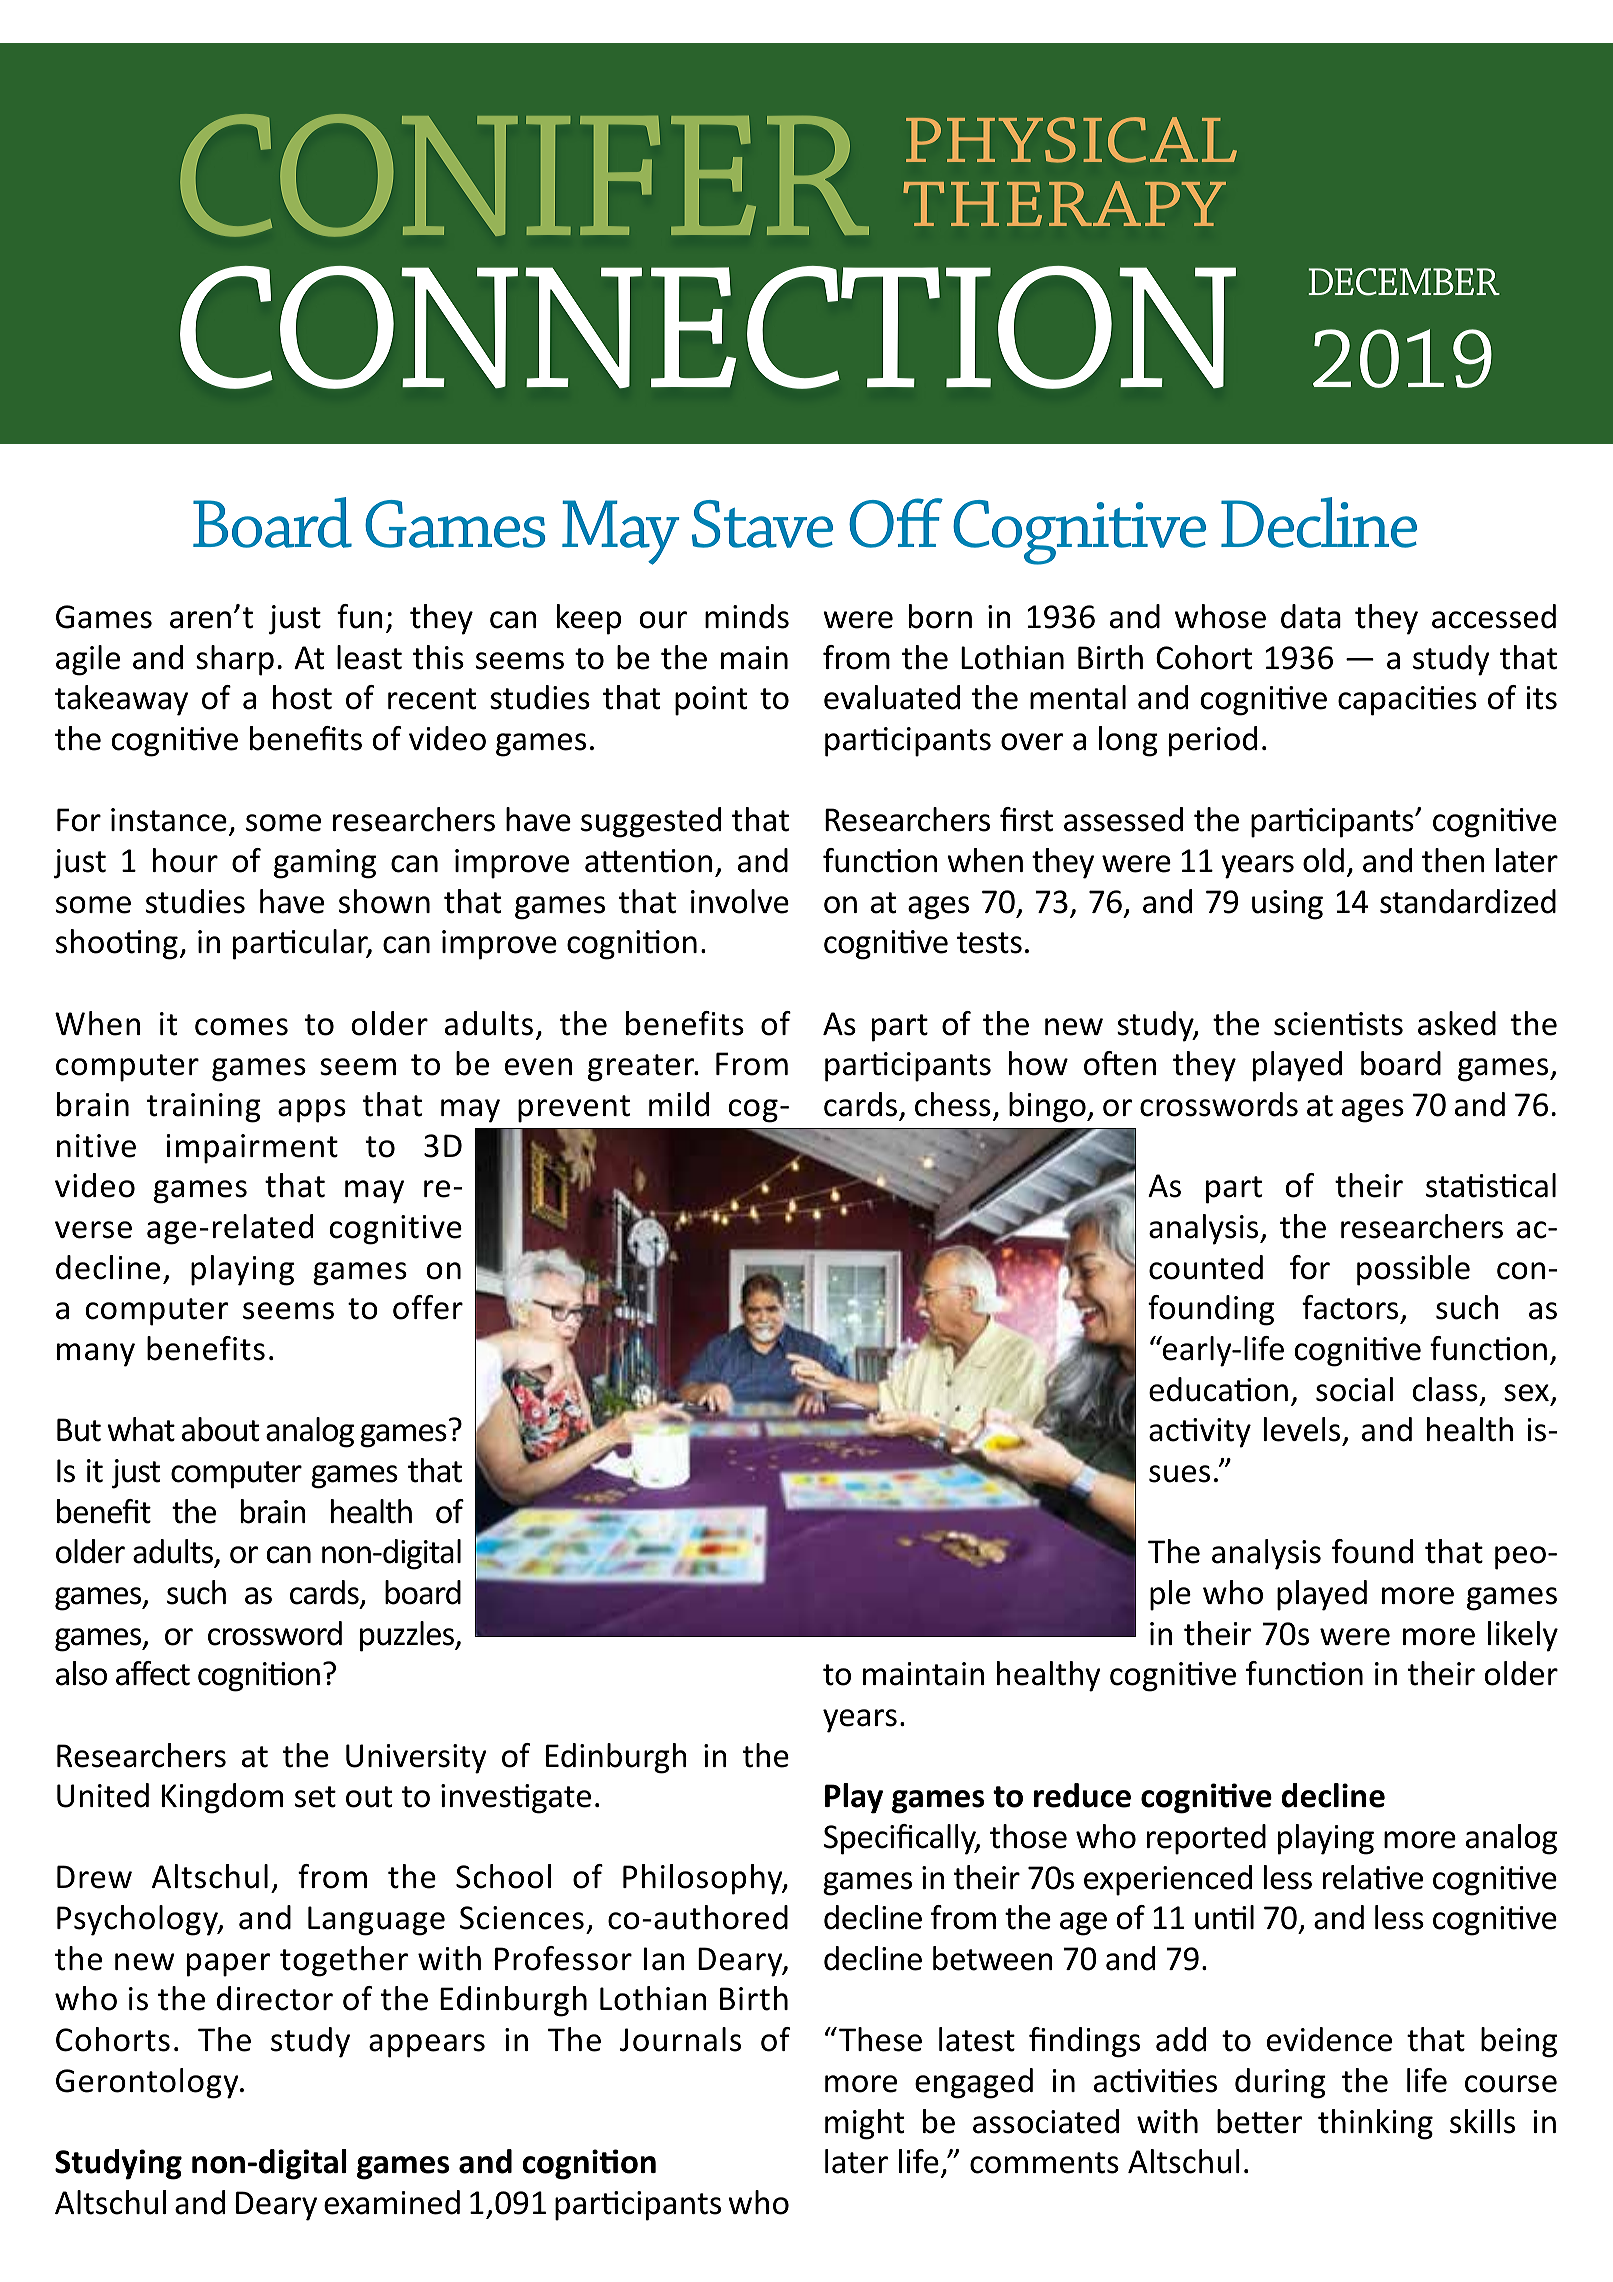 The height and width of the document is (2282, 1613). Describe the element at coordinates (708, 327) in the document. I see `Connection` at that location.
